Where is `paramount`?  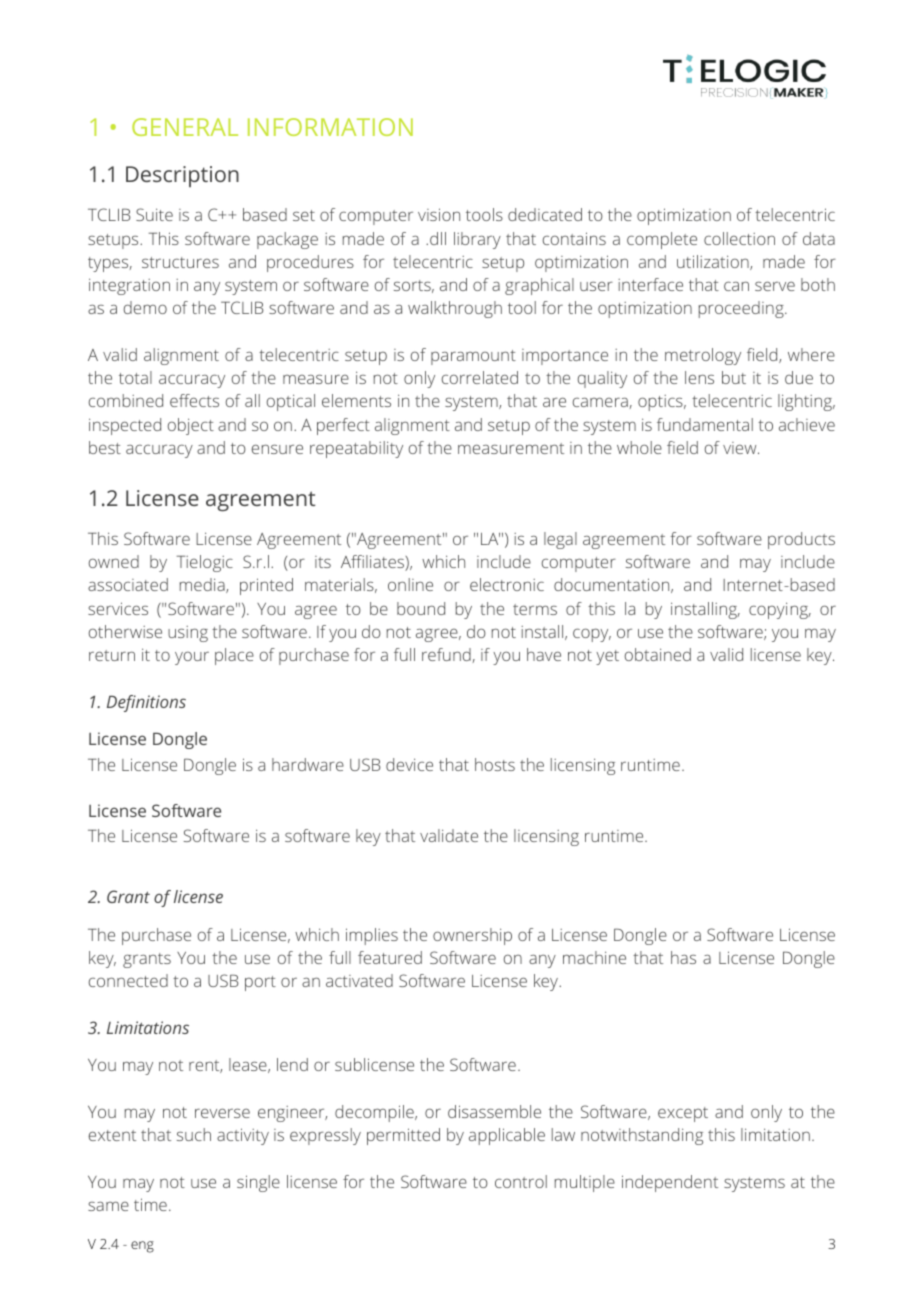 paramount is located at coordinates (473, 357).
